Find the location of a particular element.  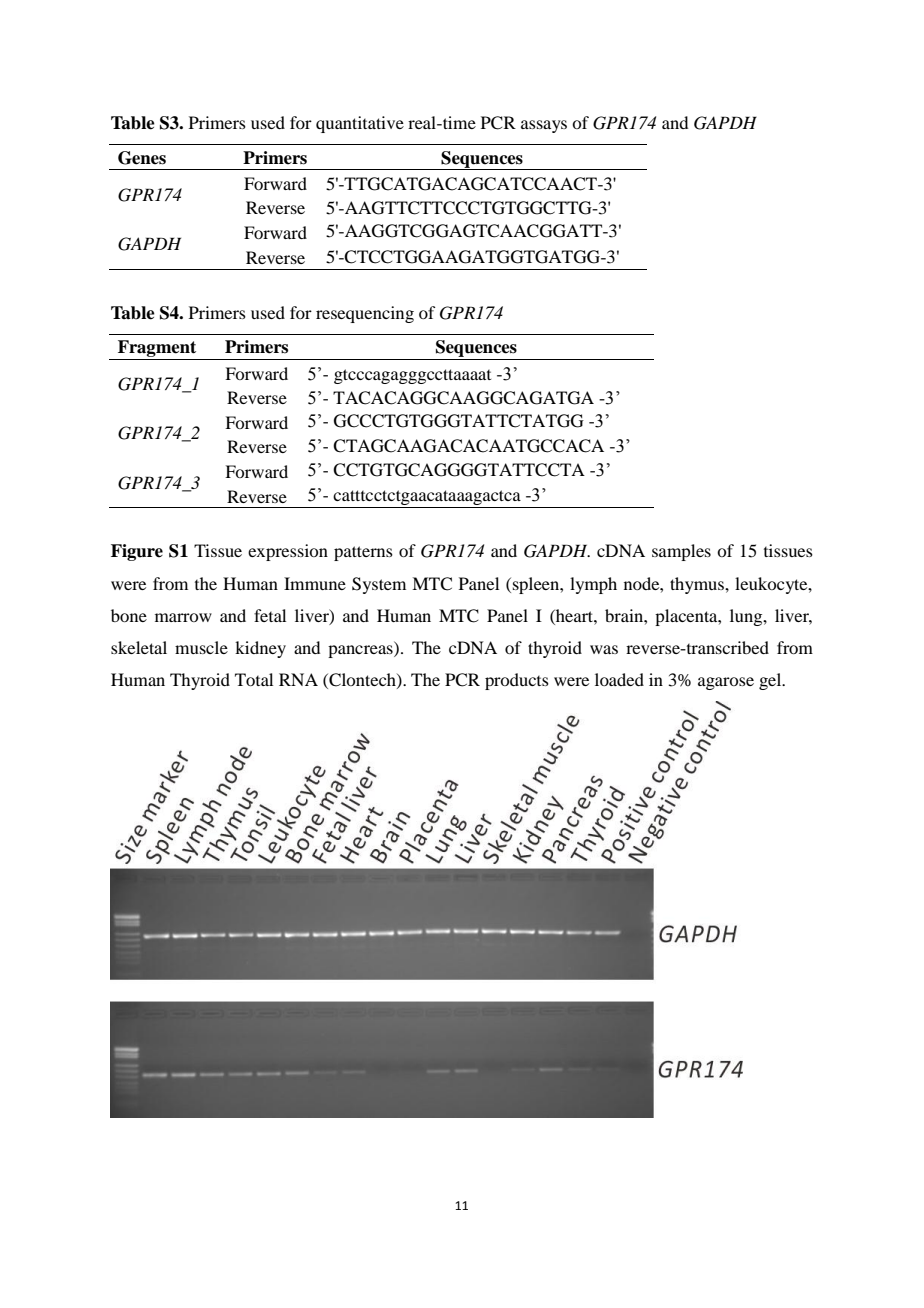

lymph is located at coordinates (593, 585).
